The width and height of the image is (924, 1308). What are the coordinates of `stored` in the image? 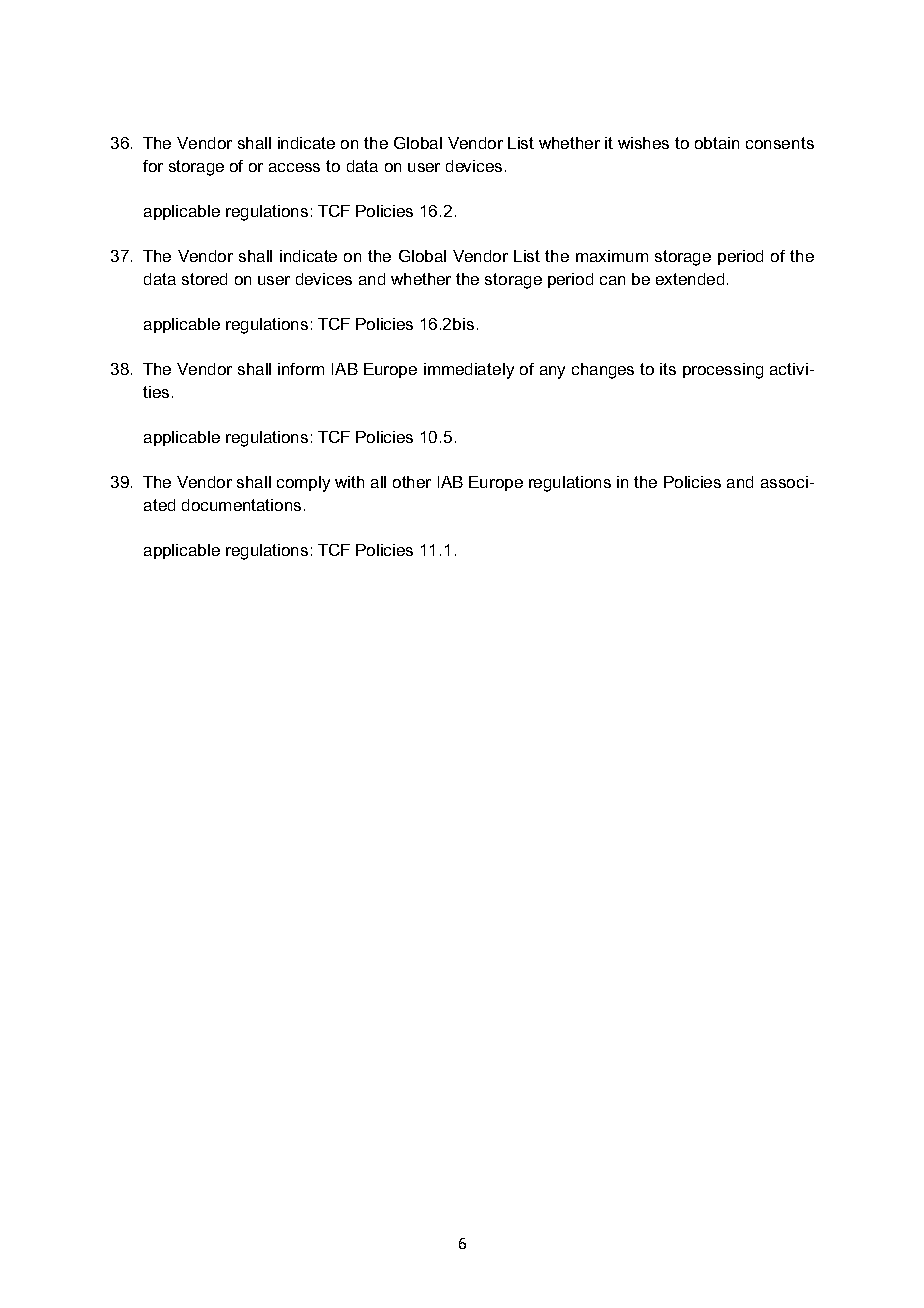 It's located at (204, 279).
